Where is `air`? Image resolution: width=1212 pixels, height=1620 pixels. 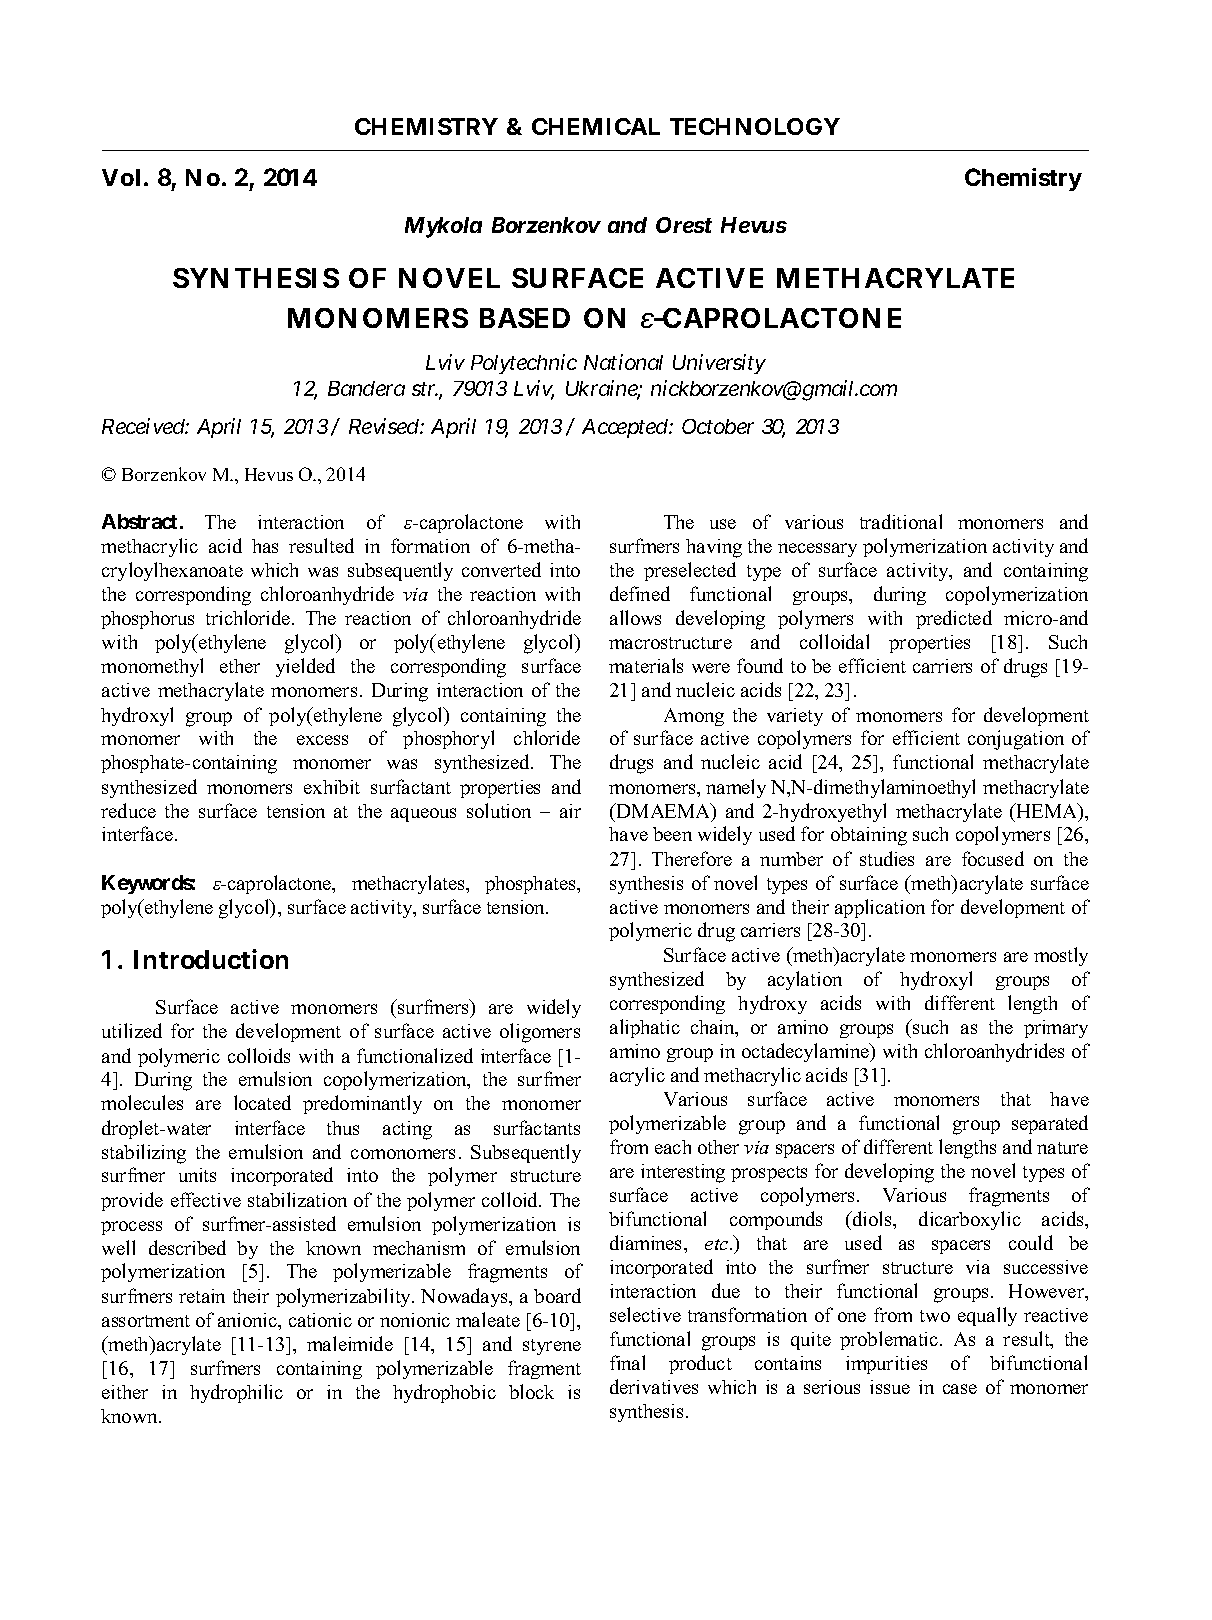
air is located at coordinates (570, 811).
